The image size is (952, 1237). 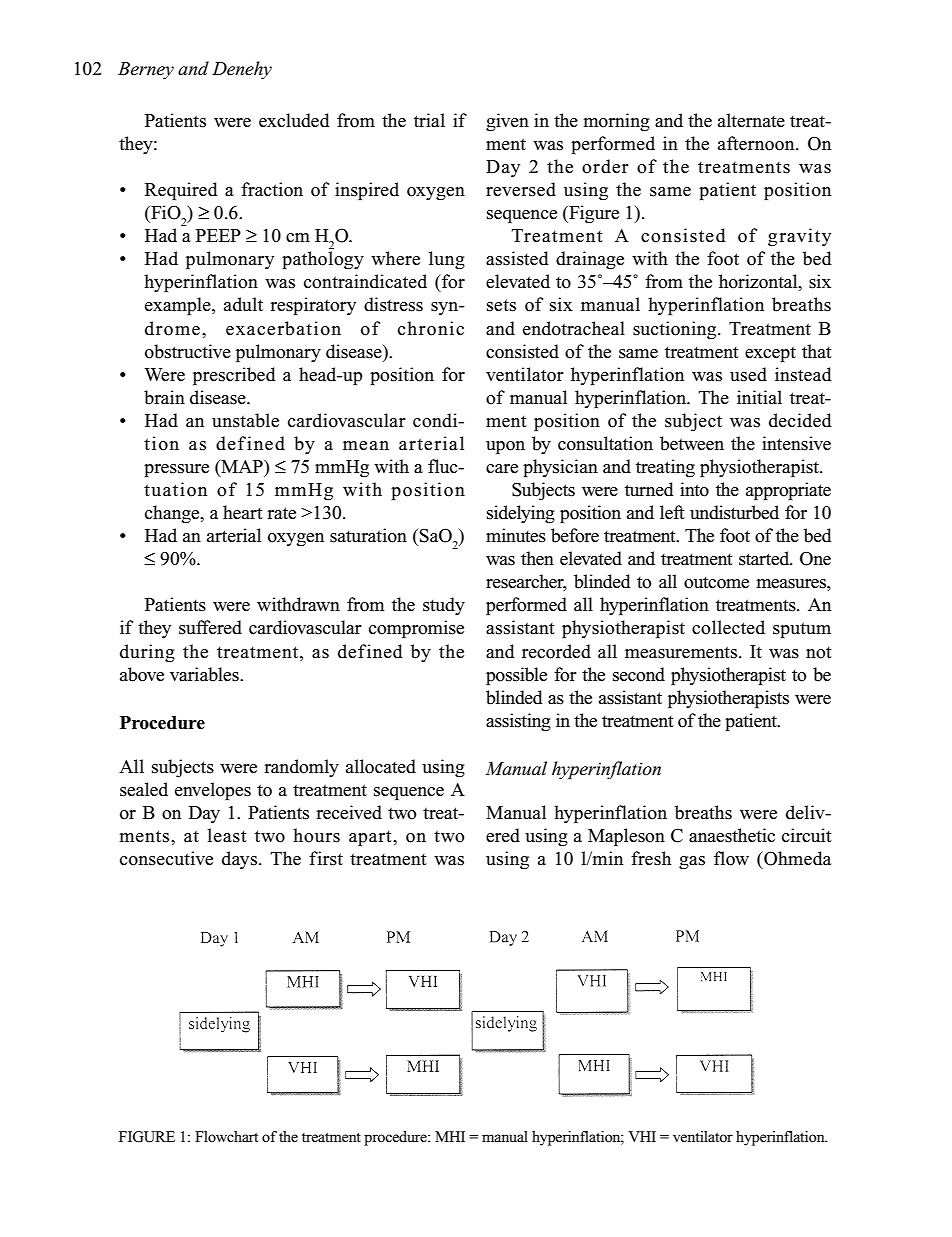 What do you see at coordinates (431, 328) in the image?
I see `chronic` at bounding box center [431, 328].
